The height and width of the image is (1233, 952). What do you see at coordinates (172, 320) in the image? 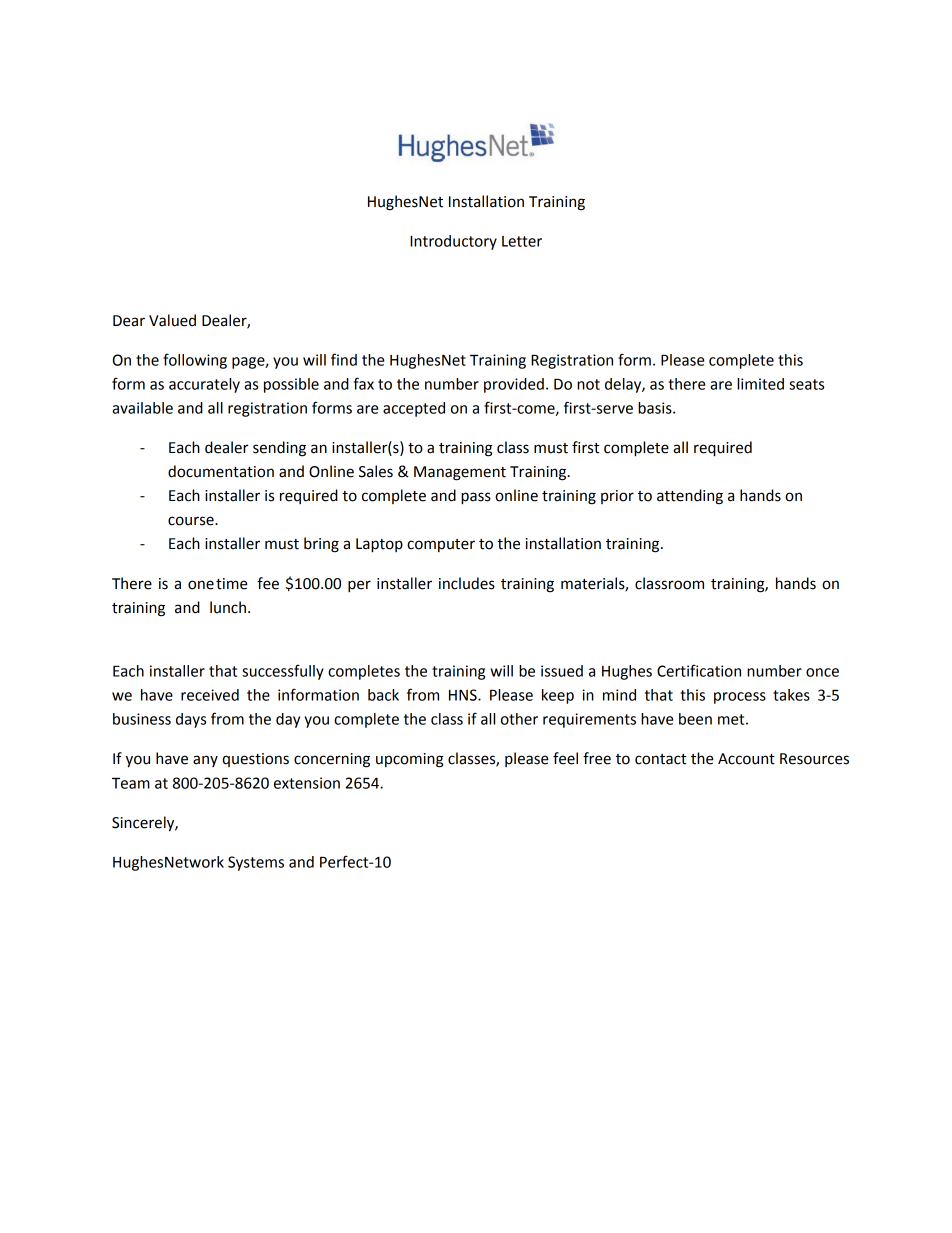
I see `Valued` at bounding box center [172, 320].
